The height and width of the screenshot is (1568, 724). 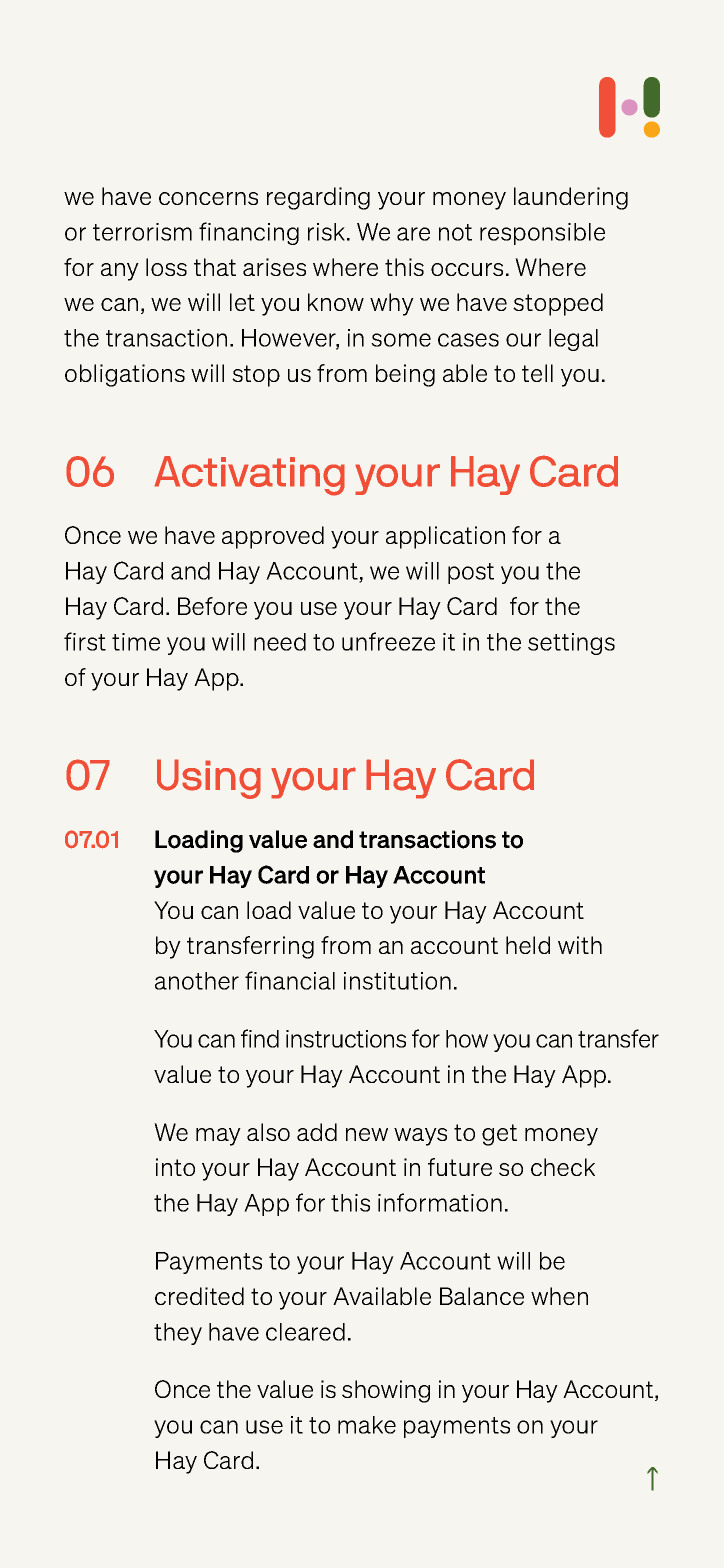 What do you see at coordinates (542, 234) in the screenshot?
I see `responsible` at bounding box center [542, 234].
